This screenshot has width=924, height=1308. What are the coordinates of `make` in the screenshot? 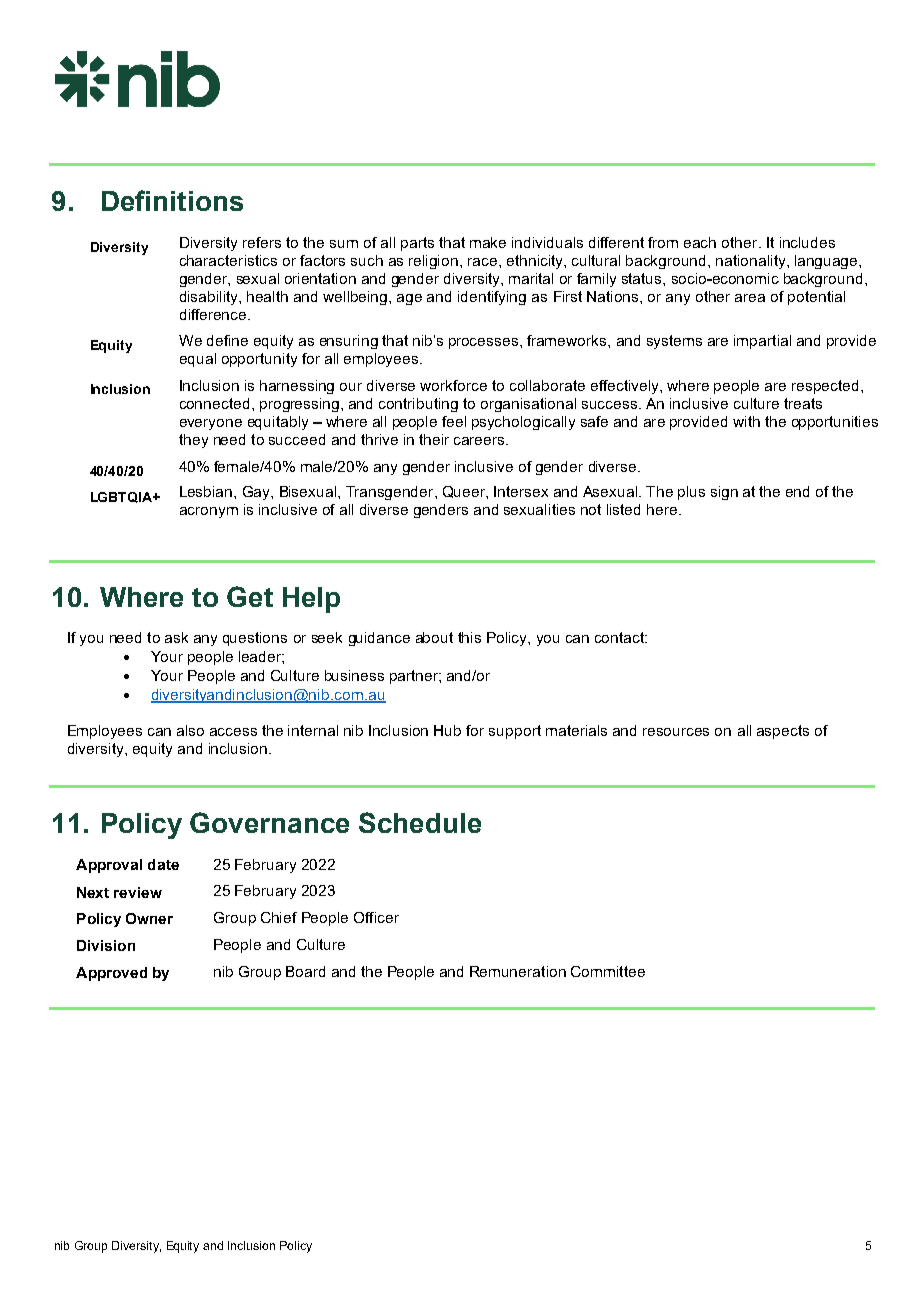 It's located at (488, 242).
